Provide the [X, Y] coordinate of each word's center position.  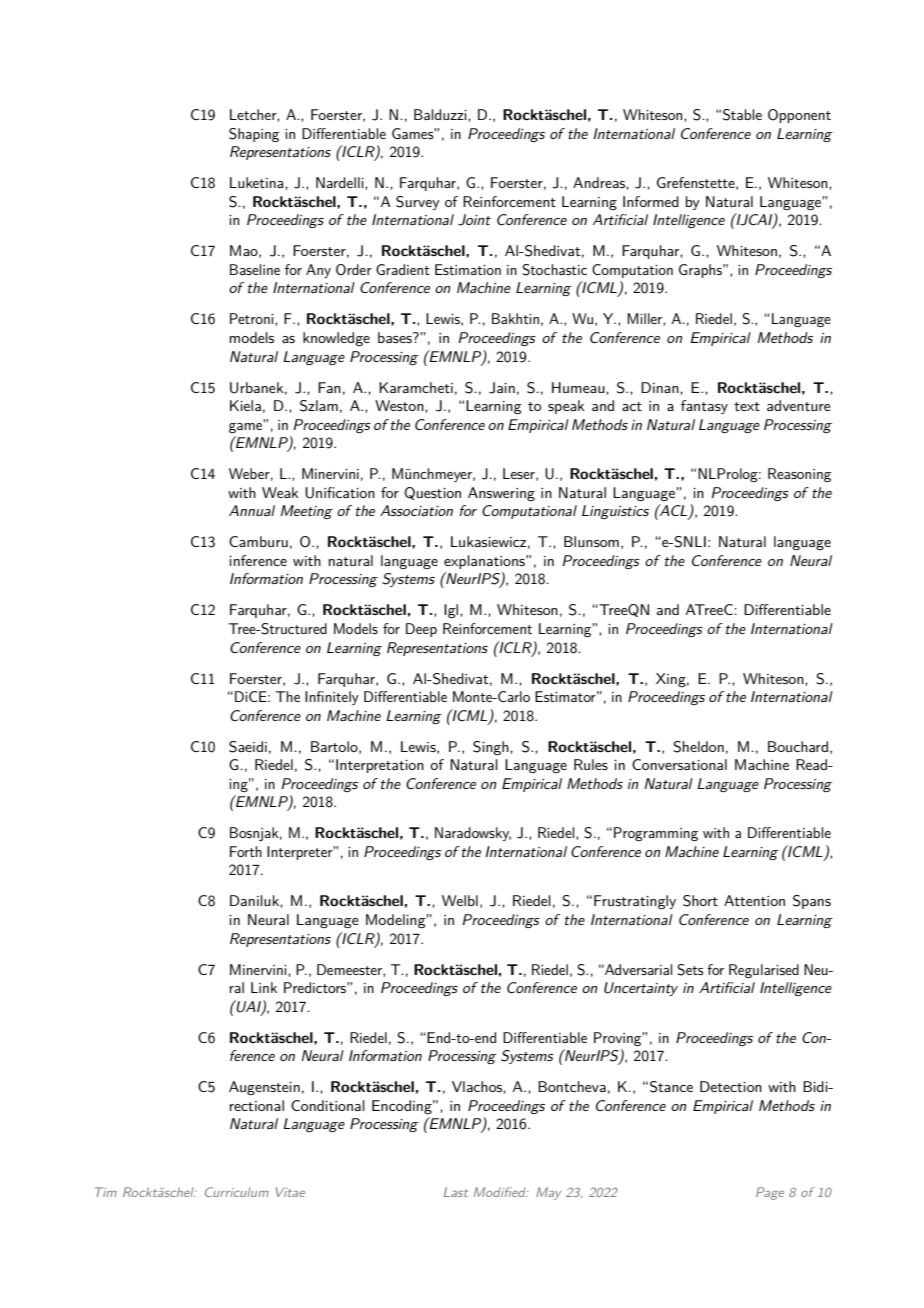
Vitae [290, 1192]
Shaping [254, 135]
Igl [452, 611]
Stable [742, 115]
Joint [474, 220]
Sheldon [698, 747]
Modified [501, 1192]
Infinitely [332, 698]
